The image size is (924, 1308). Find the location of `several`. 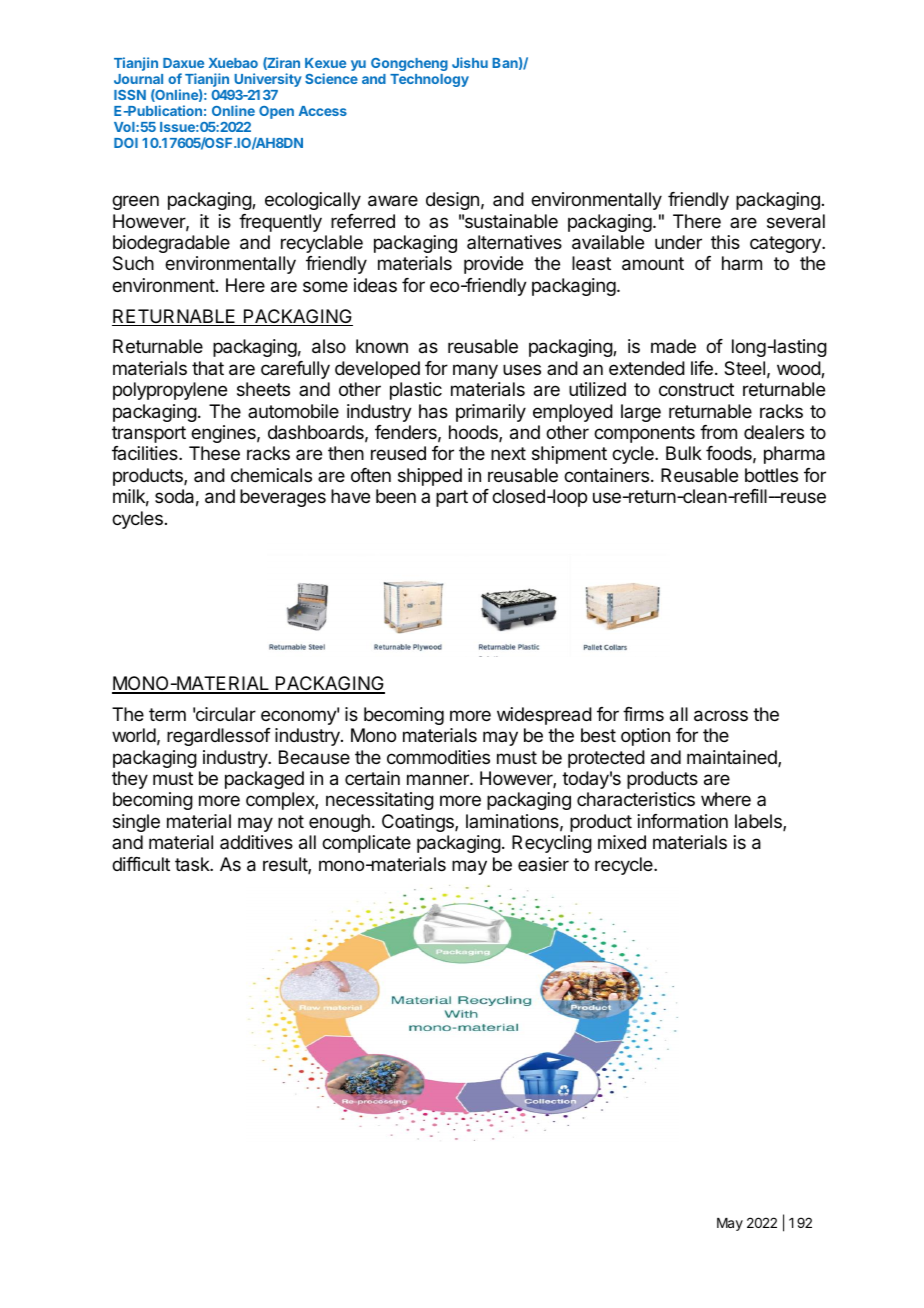

several is located at coordinates (796, 221).
